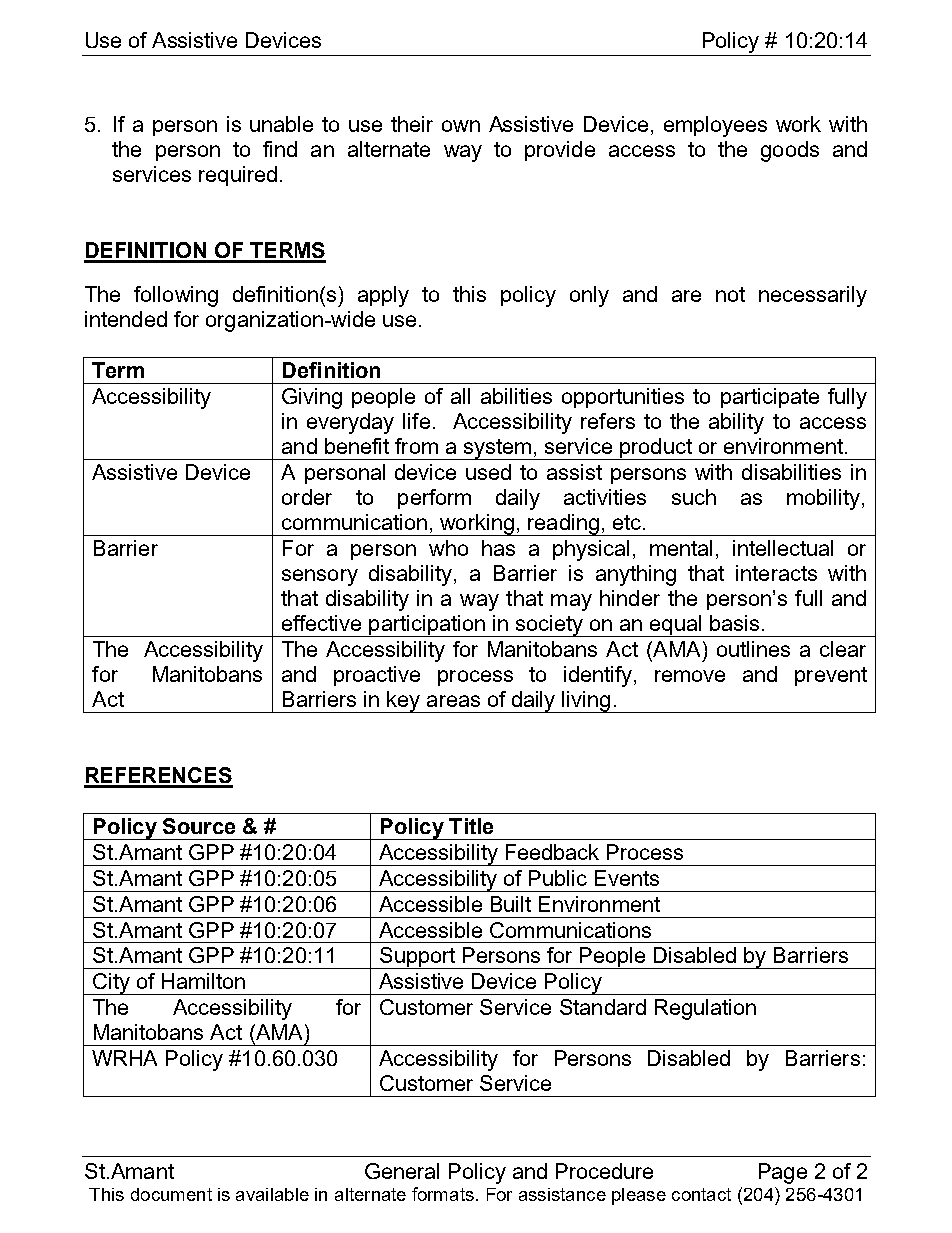 This page has width=952, height=1233. I want to click on own, so click(461, 126).
